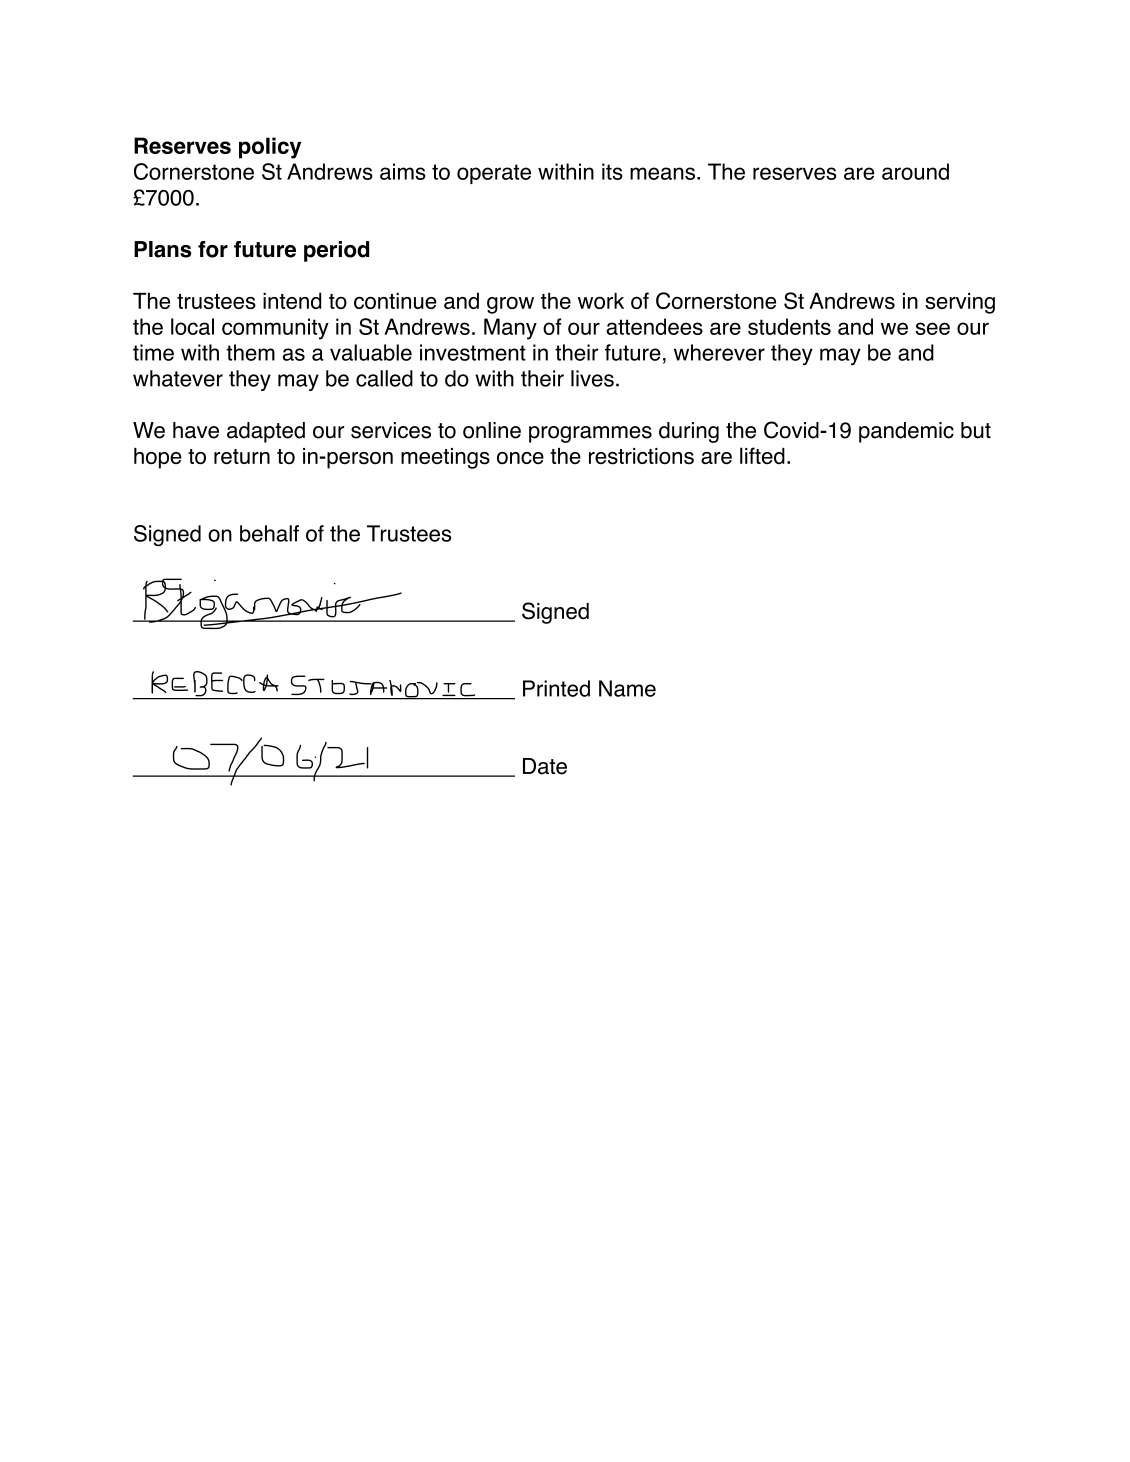  I want to click on Printed, so click(556, 688).
